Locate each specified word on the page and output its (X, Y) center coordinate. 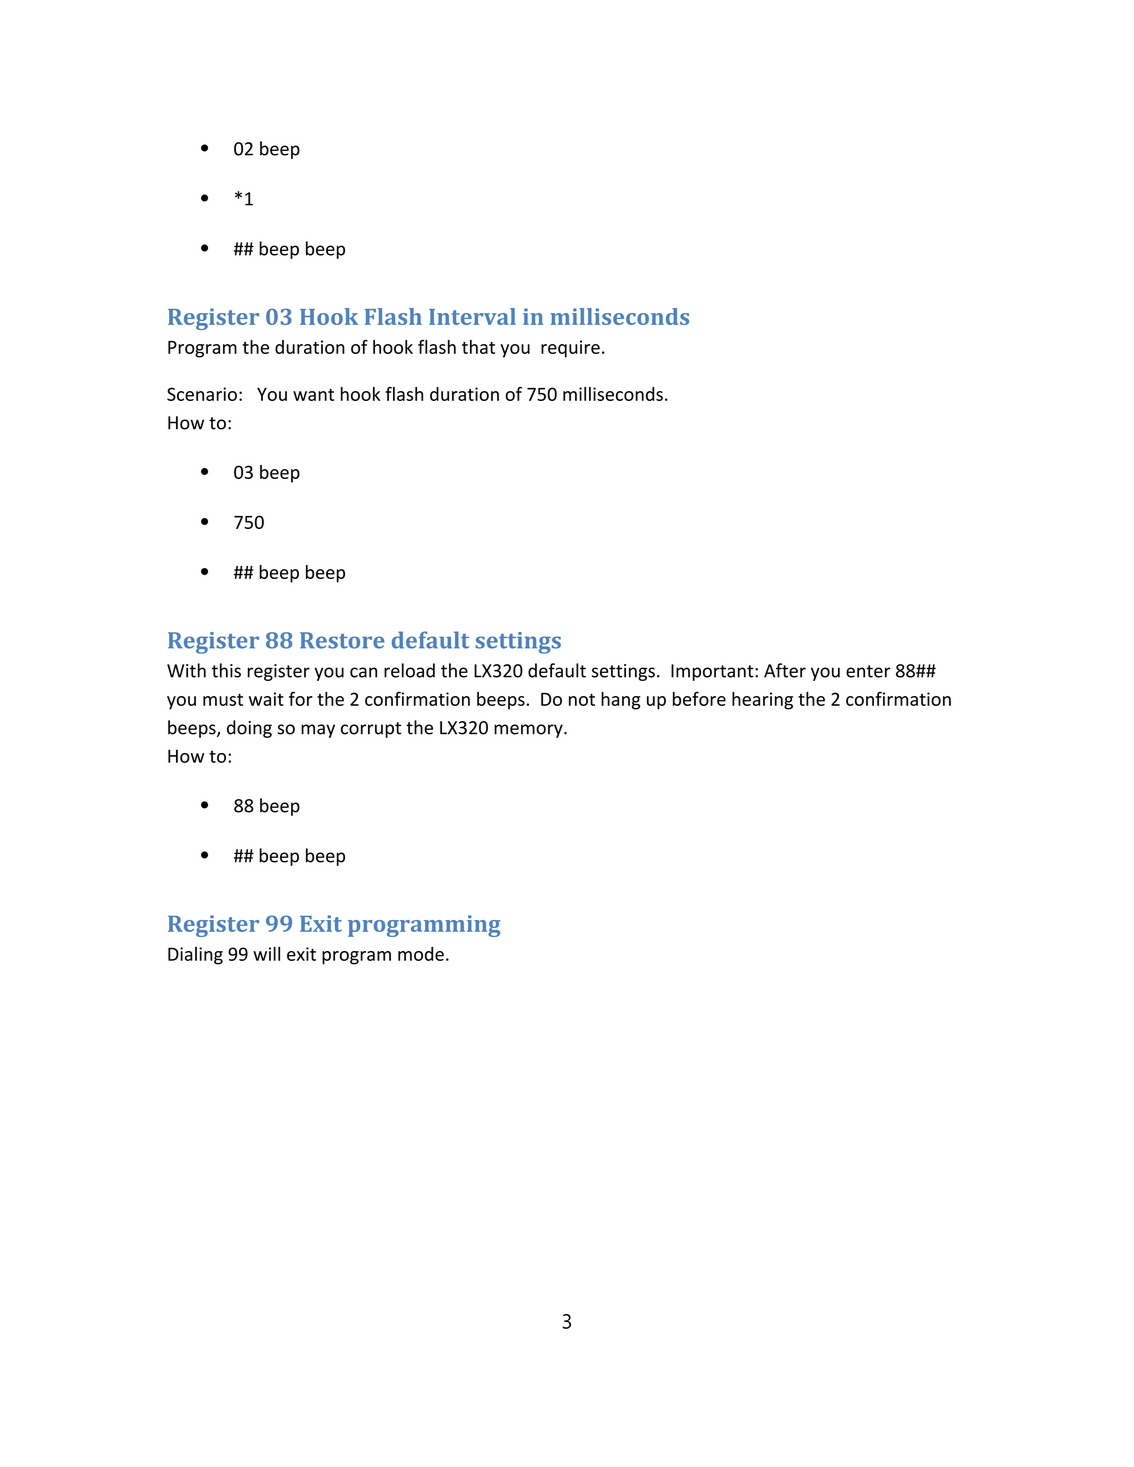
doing (249, 729)
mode (421, 954)
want (313, 395)
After (785, 670)
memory (529, 731)
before (699, 699)
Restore (342, 640)
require (570, 349)
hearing (762, 701)
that (478, 347)
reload (409, 670)
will (266, 954)
